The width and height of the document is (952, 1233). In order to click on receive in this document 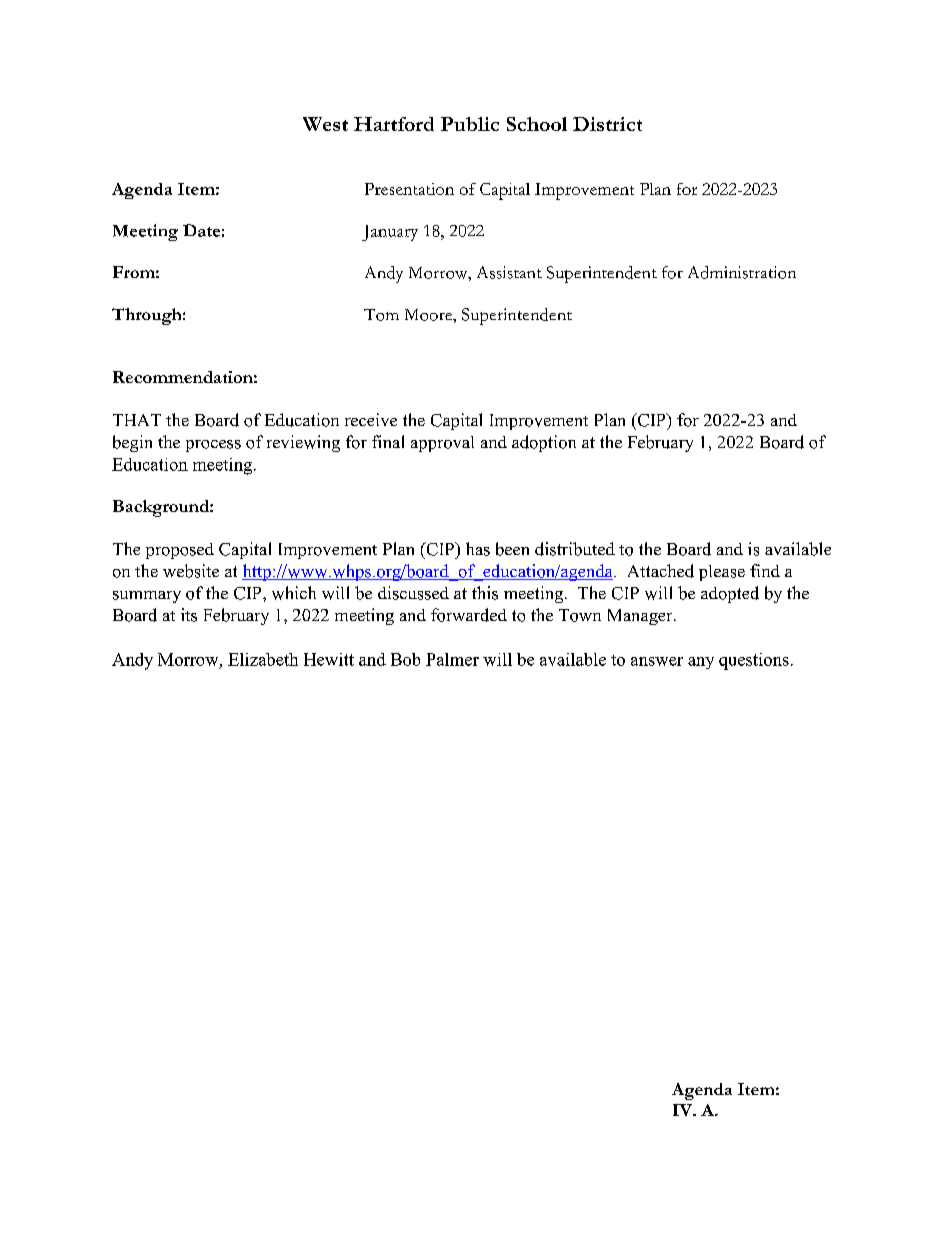, I will do `click(371, 419)`.
